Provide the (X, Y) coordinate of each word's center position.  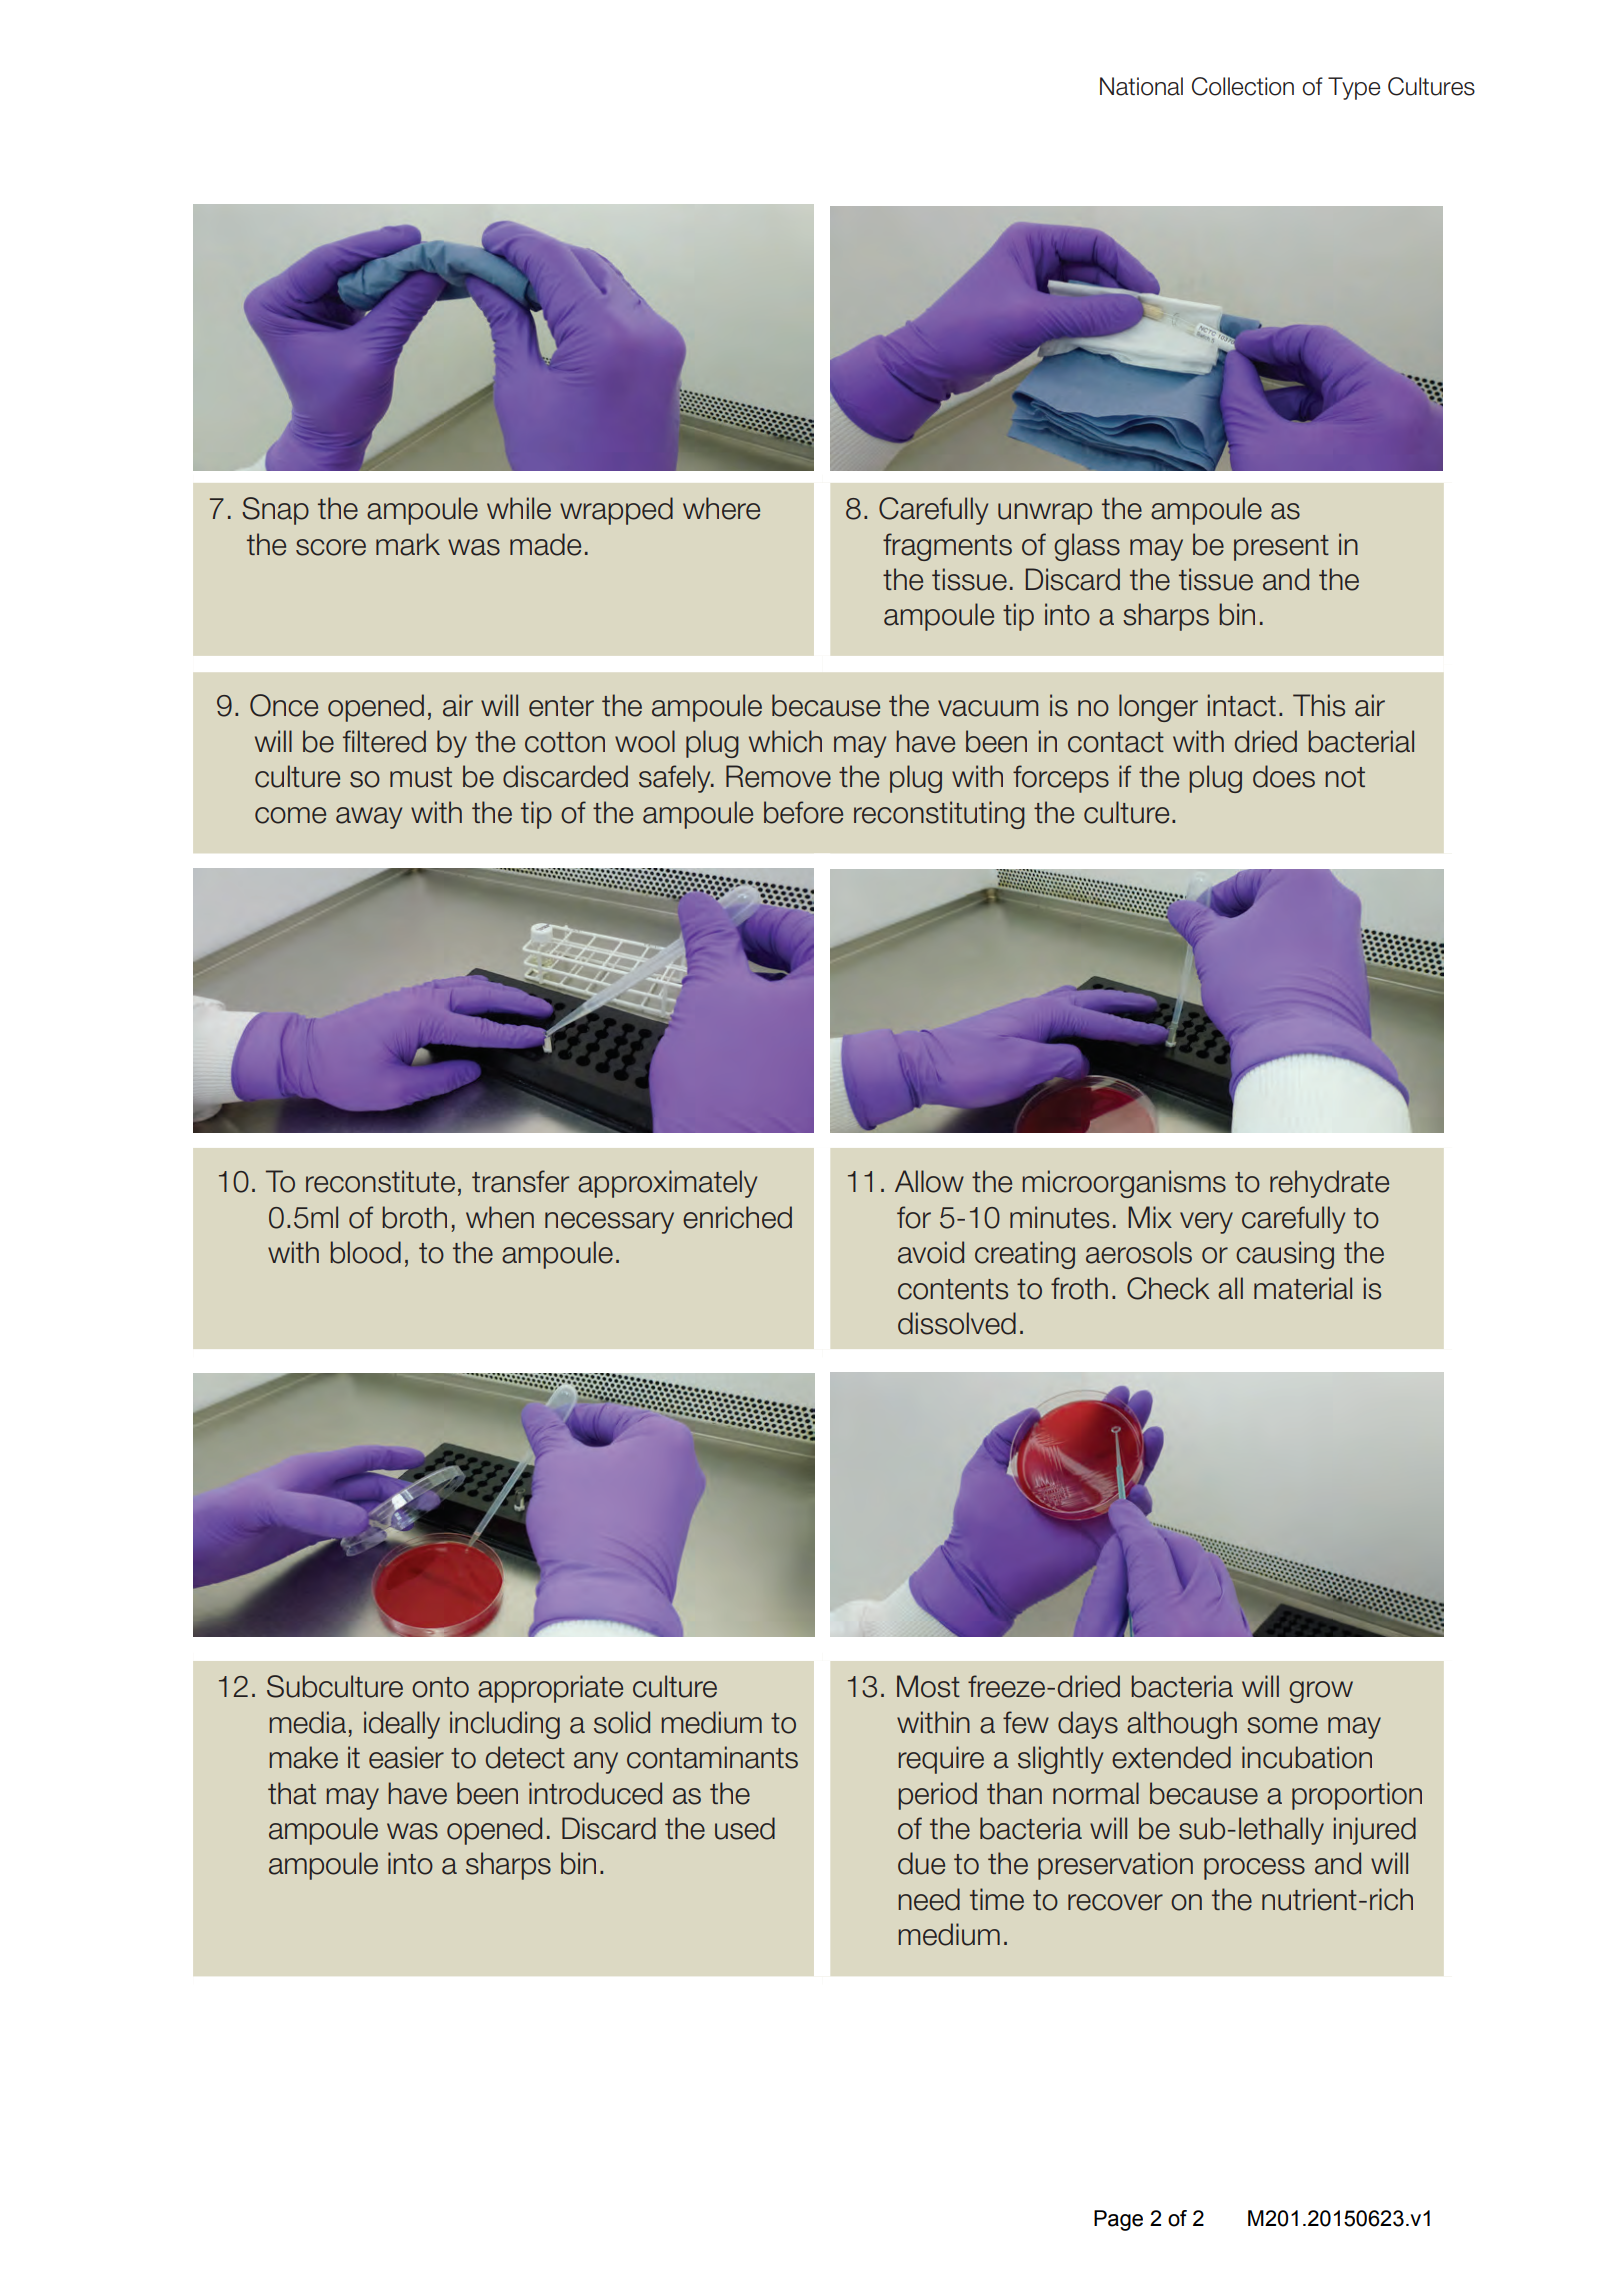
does (1284, 776)
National (1141, 86)
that (292, 1793)
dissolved (957, 1323)
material (1303, 1288)
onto (440, 1687)
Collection (1243, 86)
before (803, 812)
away (369, 818)
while (519, 508)
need (929, 1899)
